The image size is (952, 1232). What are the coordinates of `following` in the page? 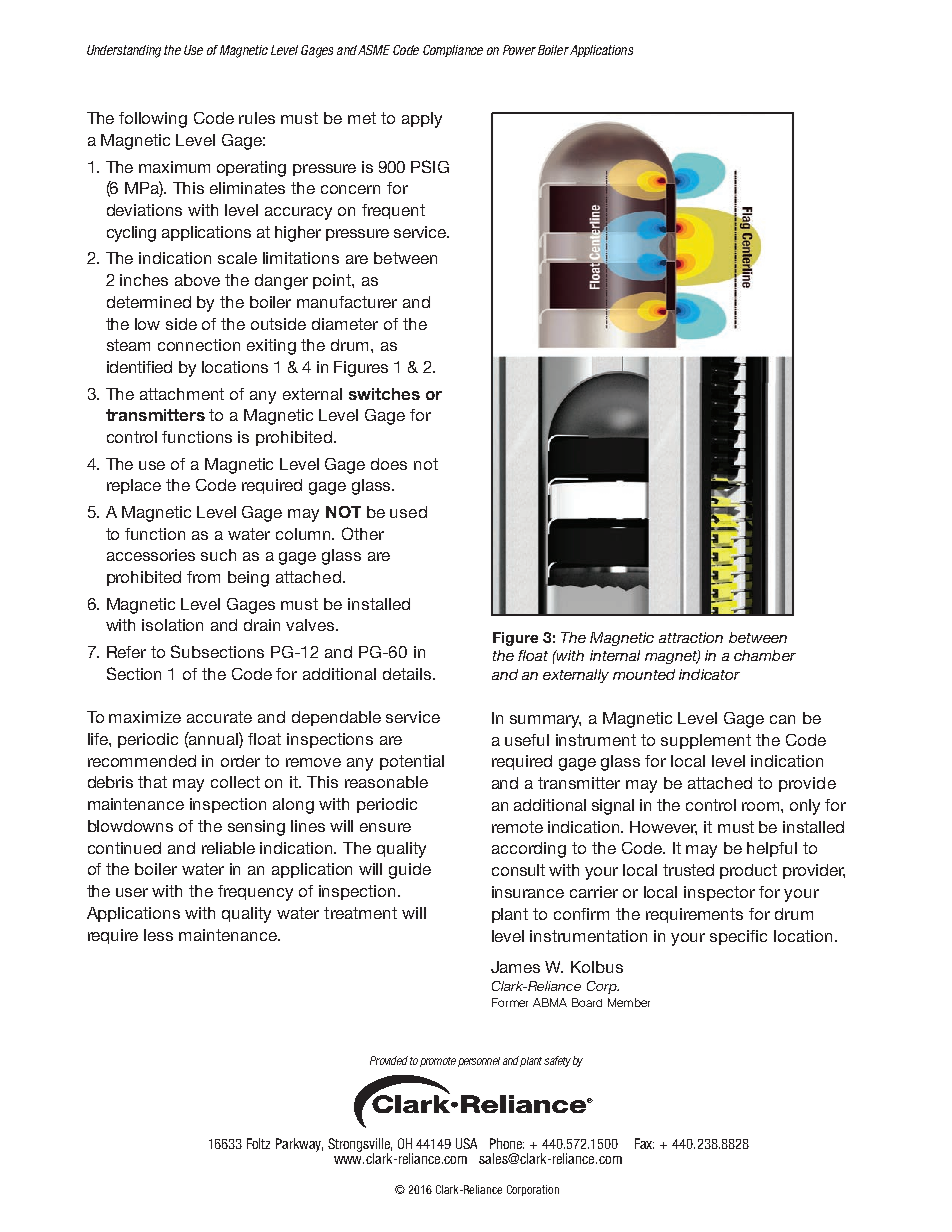 It's located at (153, 120).
